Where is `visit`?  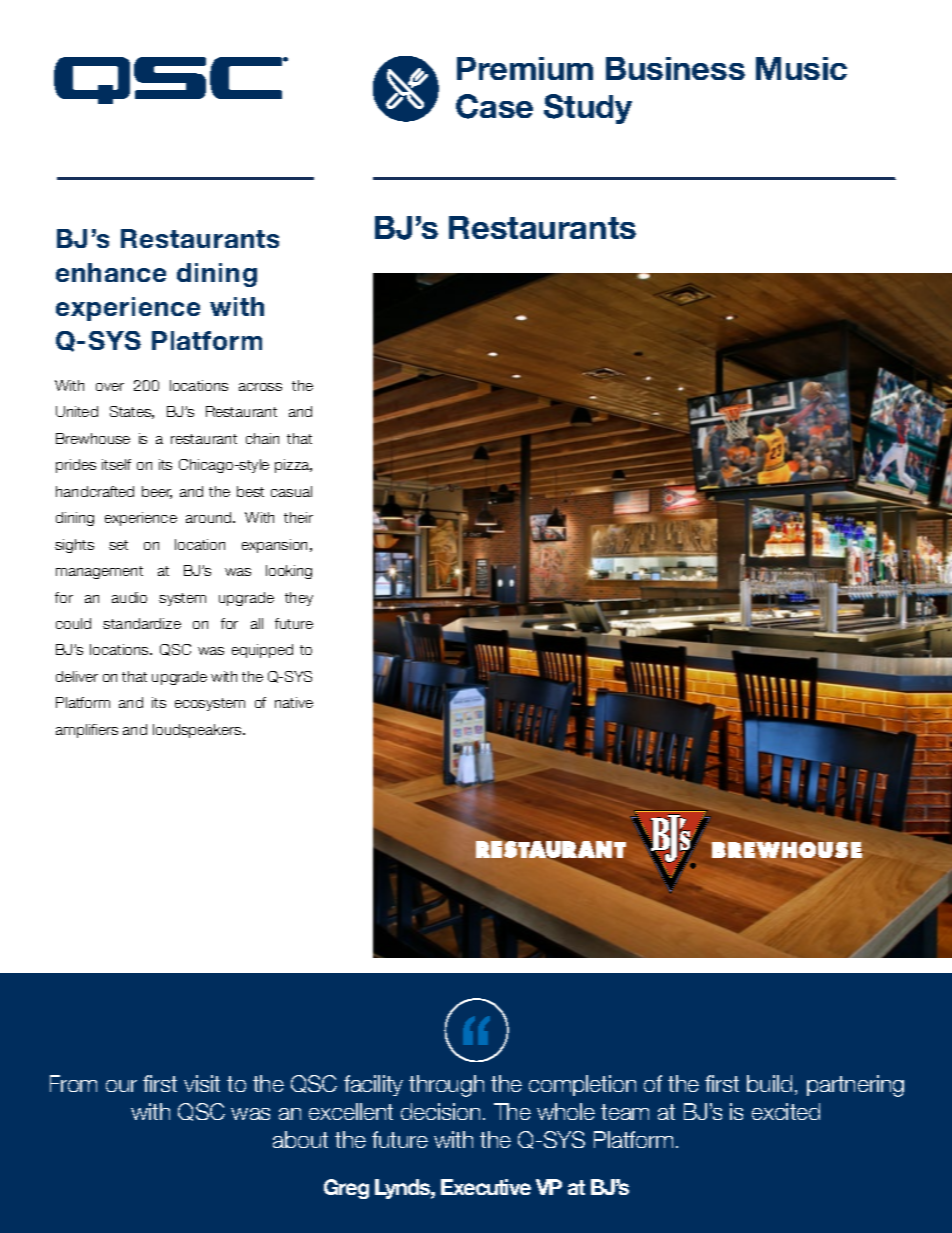 visit is located at coordinates (202, 1083).
